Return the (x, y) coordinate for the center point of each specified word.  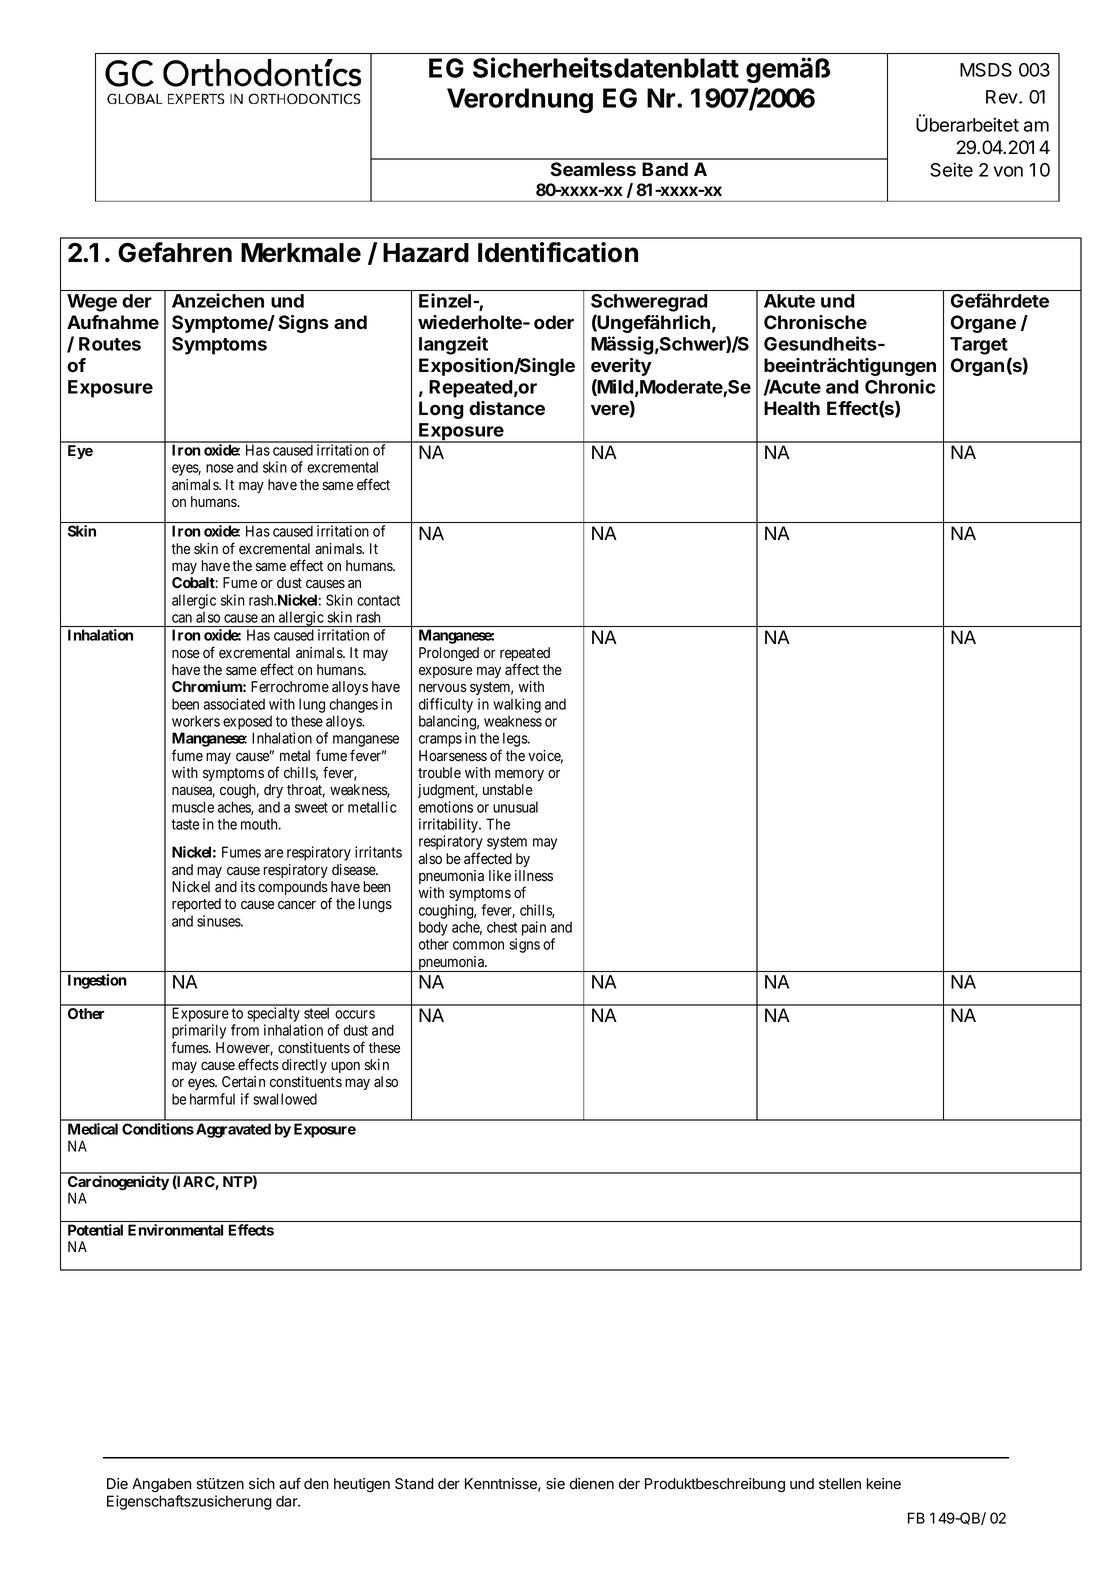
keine (884, 1484)
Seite (951, 169)
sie (555, 1484)
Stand (414, 1484)
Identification (558, 252)
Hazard (426, 253)
